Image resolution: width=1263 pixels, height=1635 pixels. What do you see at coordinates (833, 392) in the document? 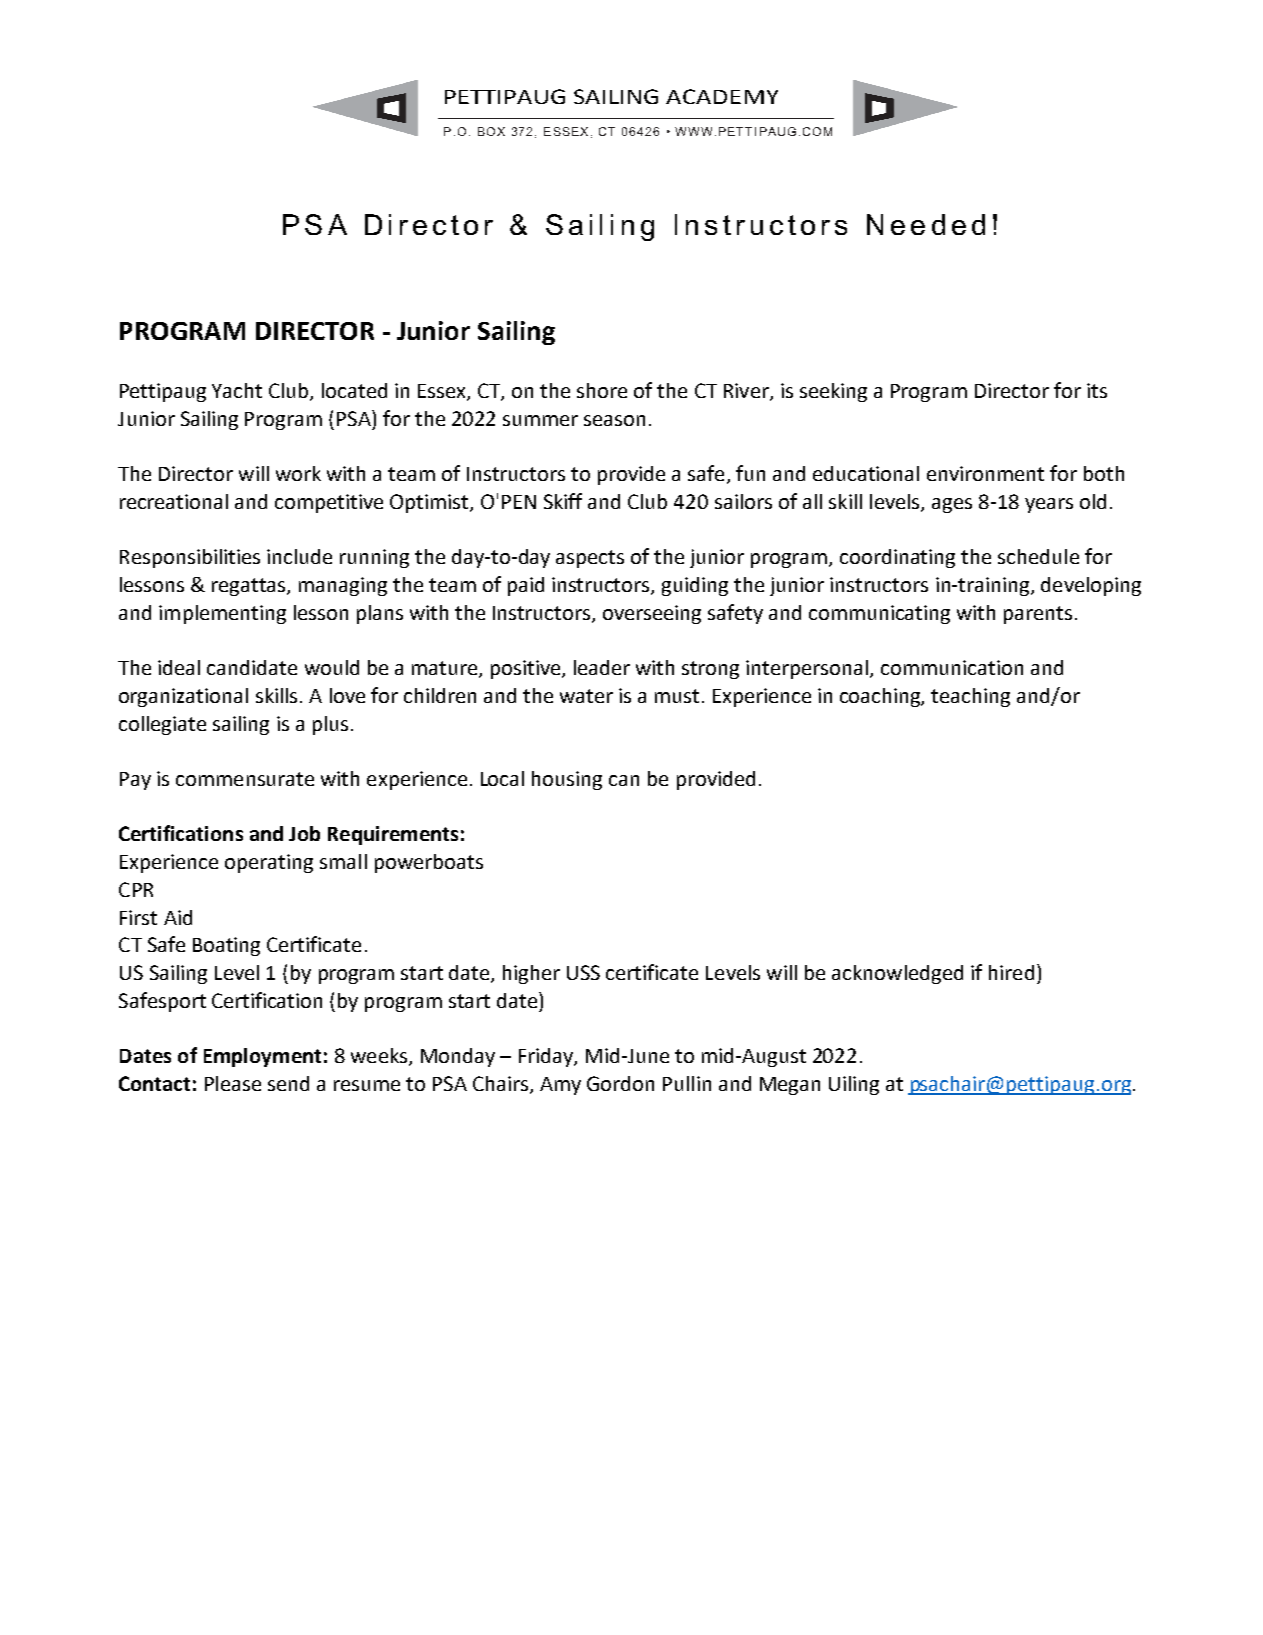
I see `seeking` at bounding box center [833, 392].
